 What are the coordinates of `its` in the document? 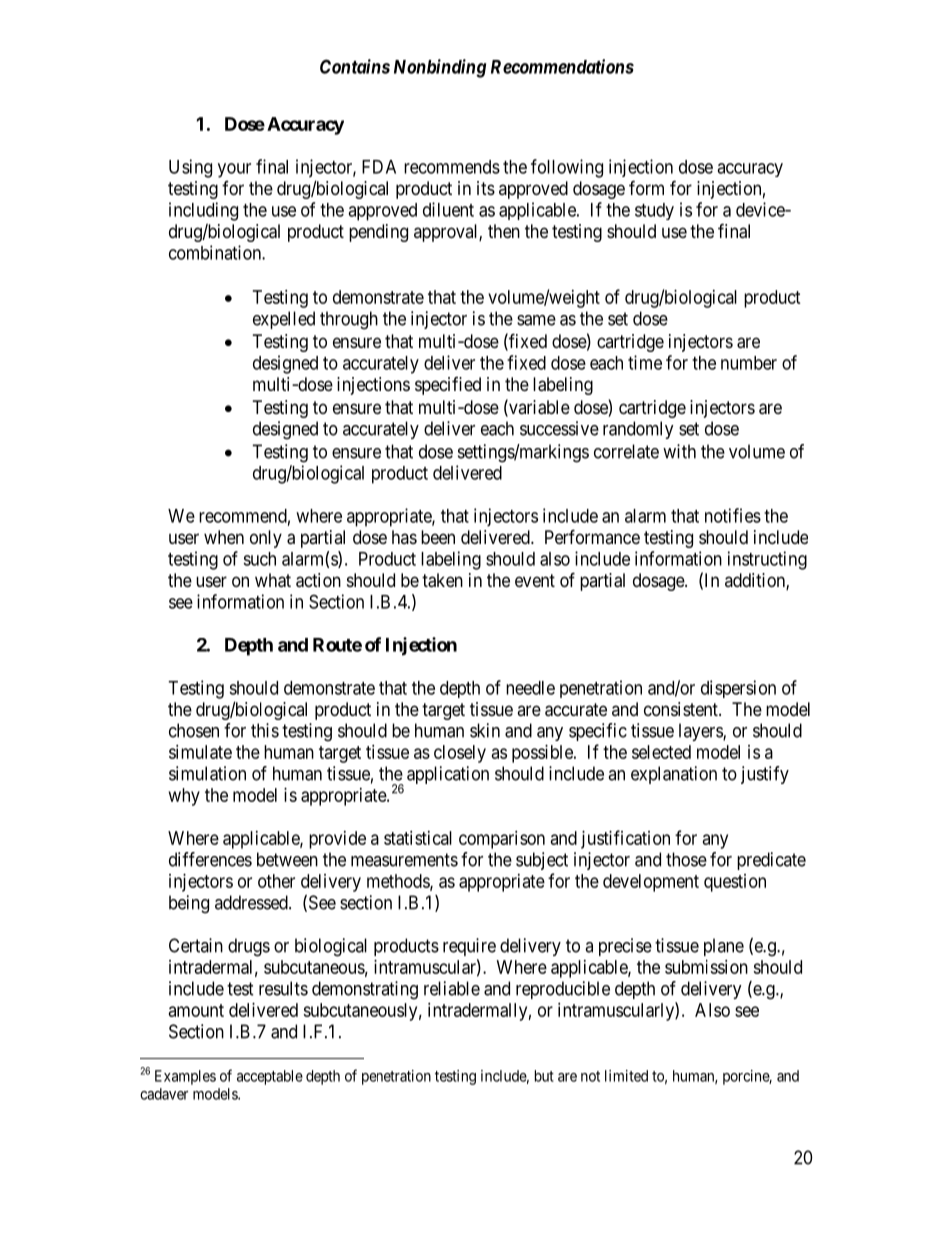 It's located at (486, 188).
